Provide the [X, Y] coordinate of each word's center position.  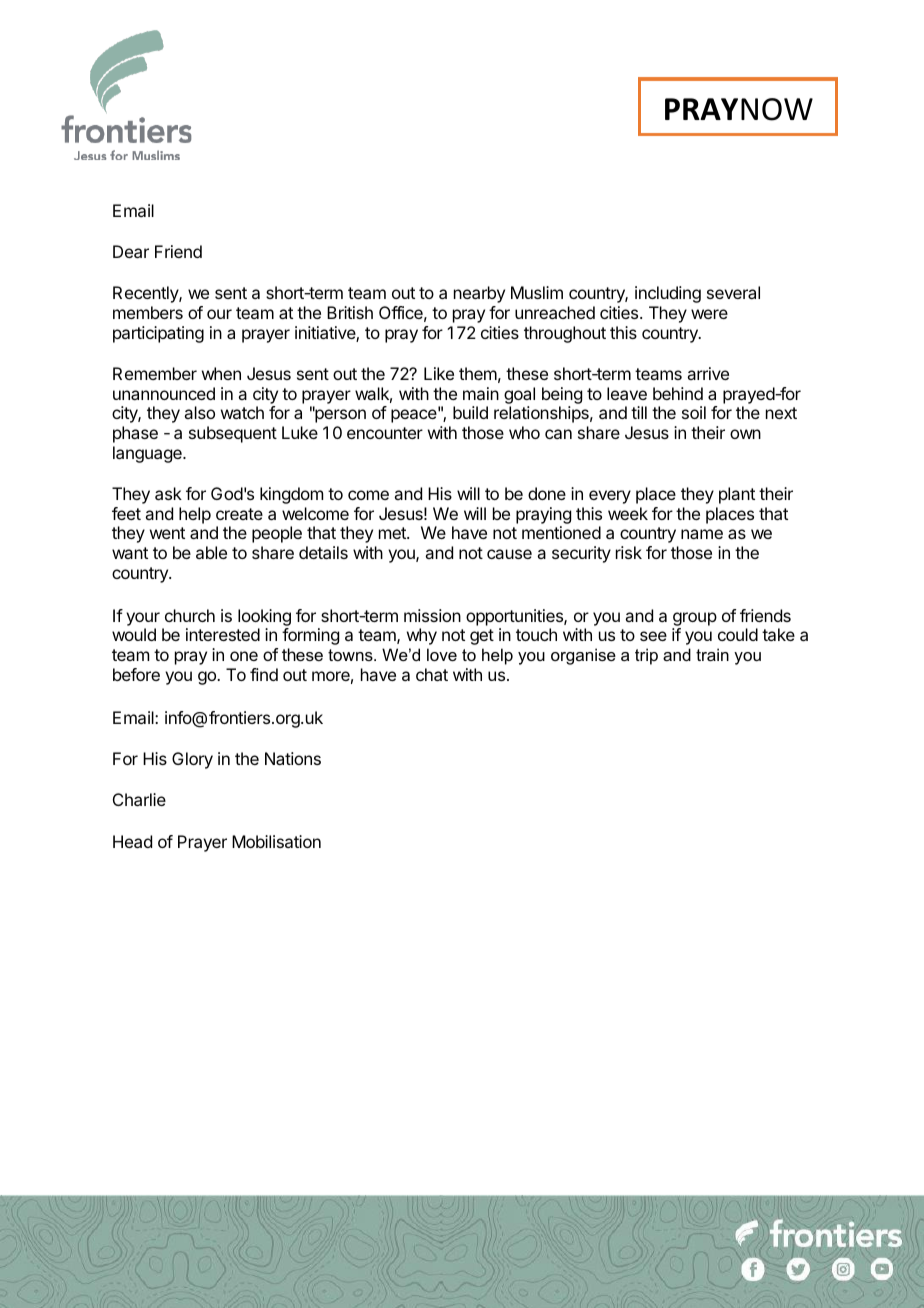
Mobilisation [276, 841]
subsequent [233, 434]
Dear [131, 251]
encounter [385, 433]
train [712, 654]
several [733, 292]
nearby [479, 294]
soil [694, 412]
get [482, 637]
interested [223, 634]
